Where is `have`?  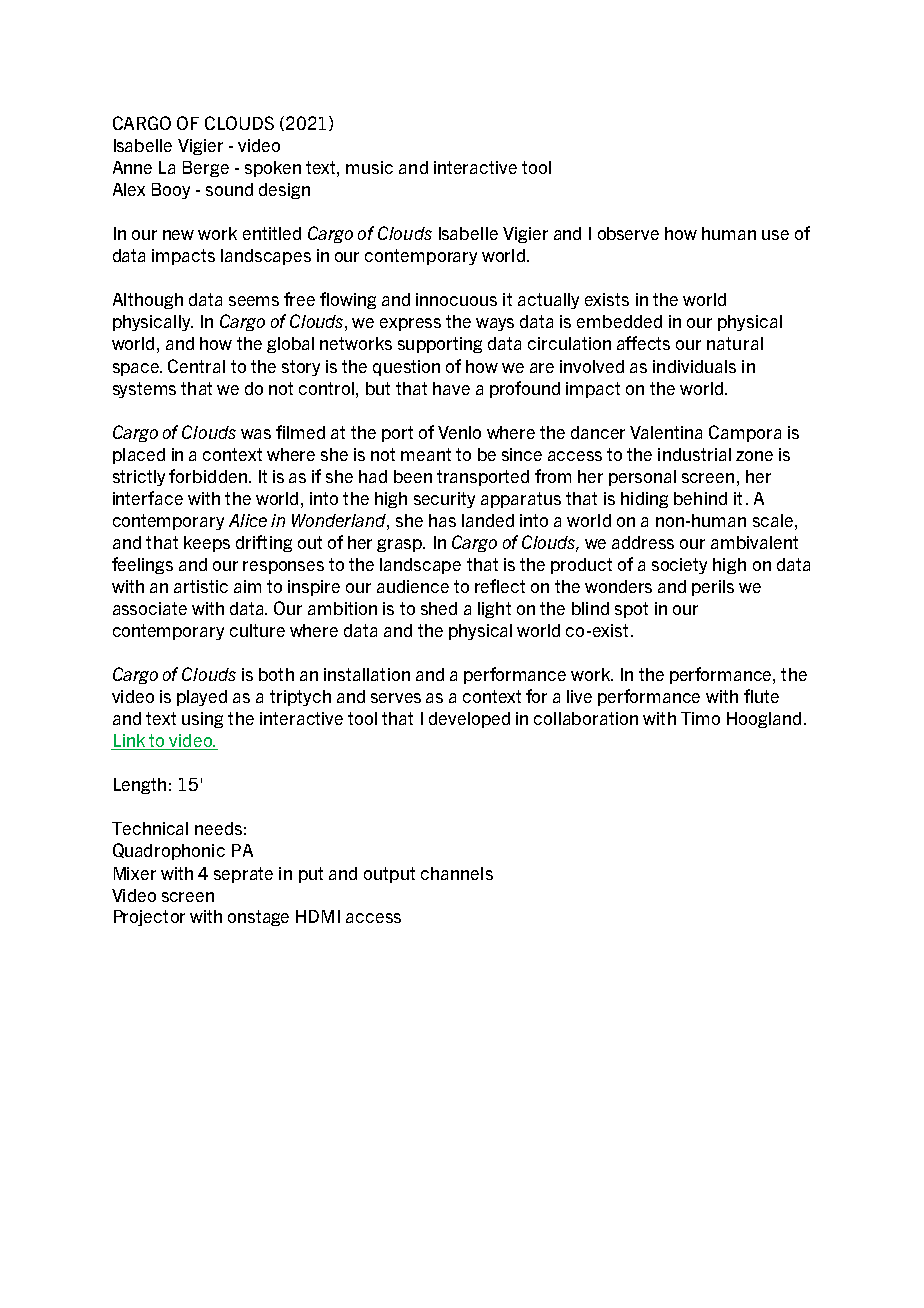 have is located at coordinates (451, 388).
